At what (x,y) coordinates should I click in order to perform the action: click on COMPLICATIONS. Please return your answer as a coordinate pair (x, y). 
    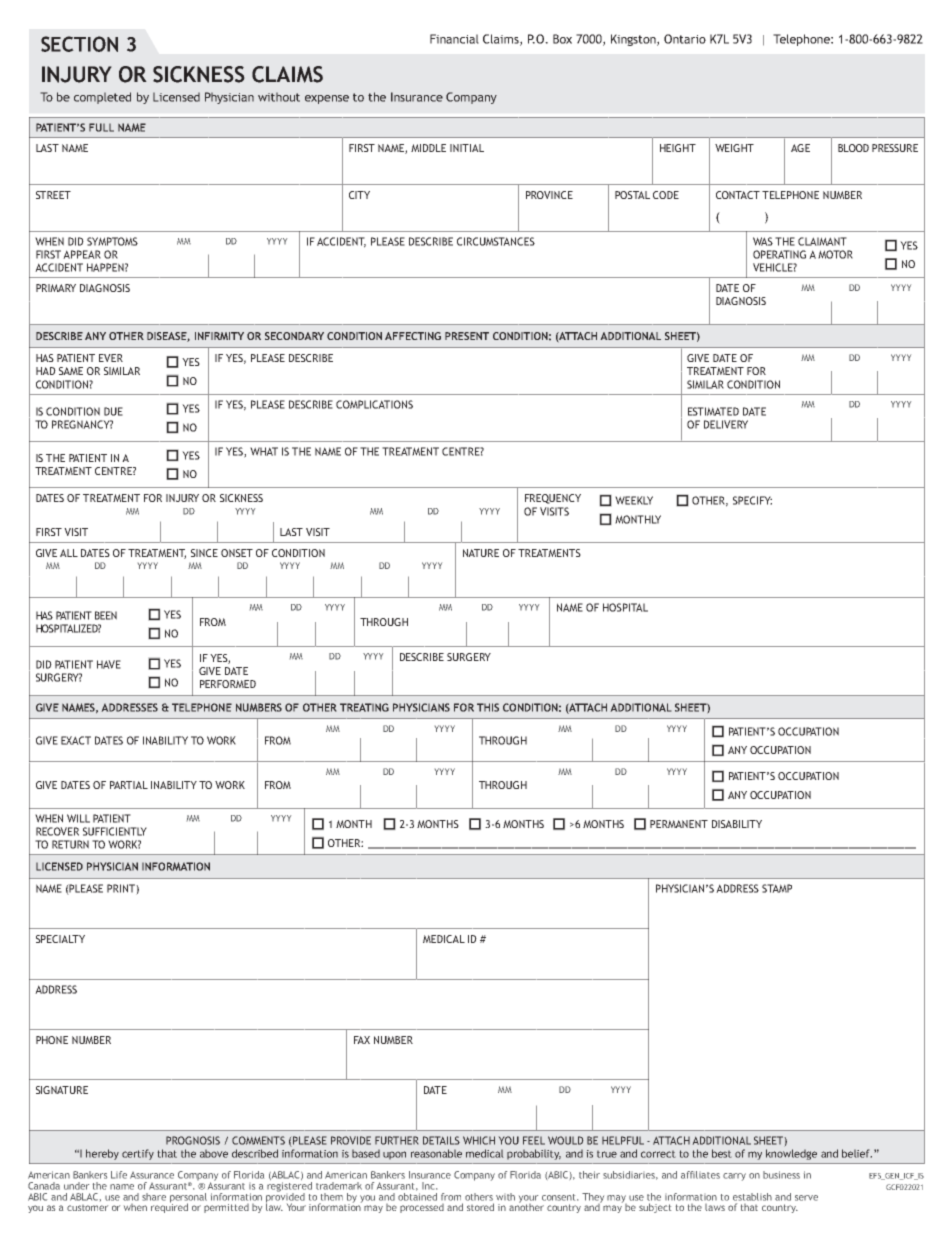
    Looking at the image, I should click on (374, 404).
